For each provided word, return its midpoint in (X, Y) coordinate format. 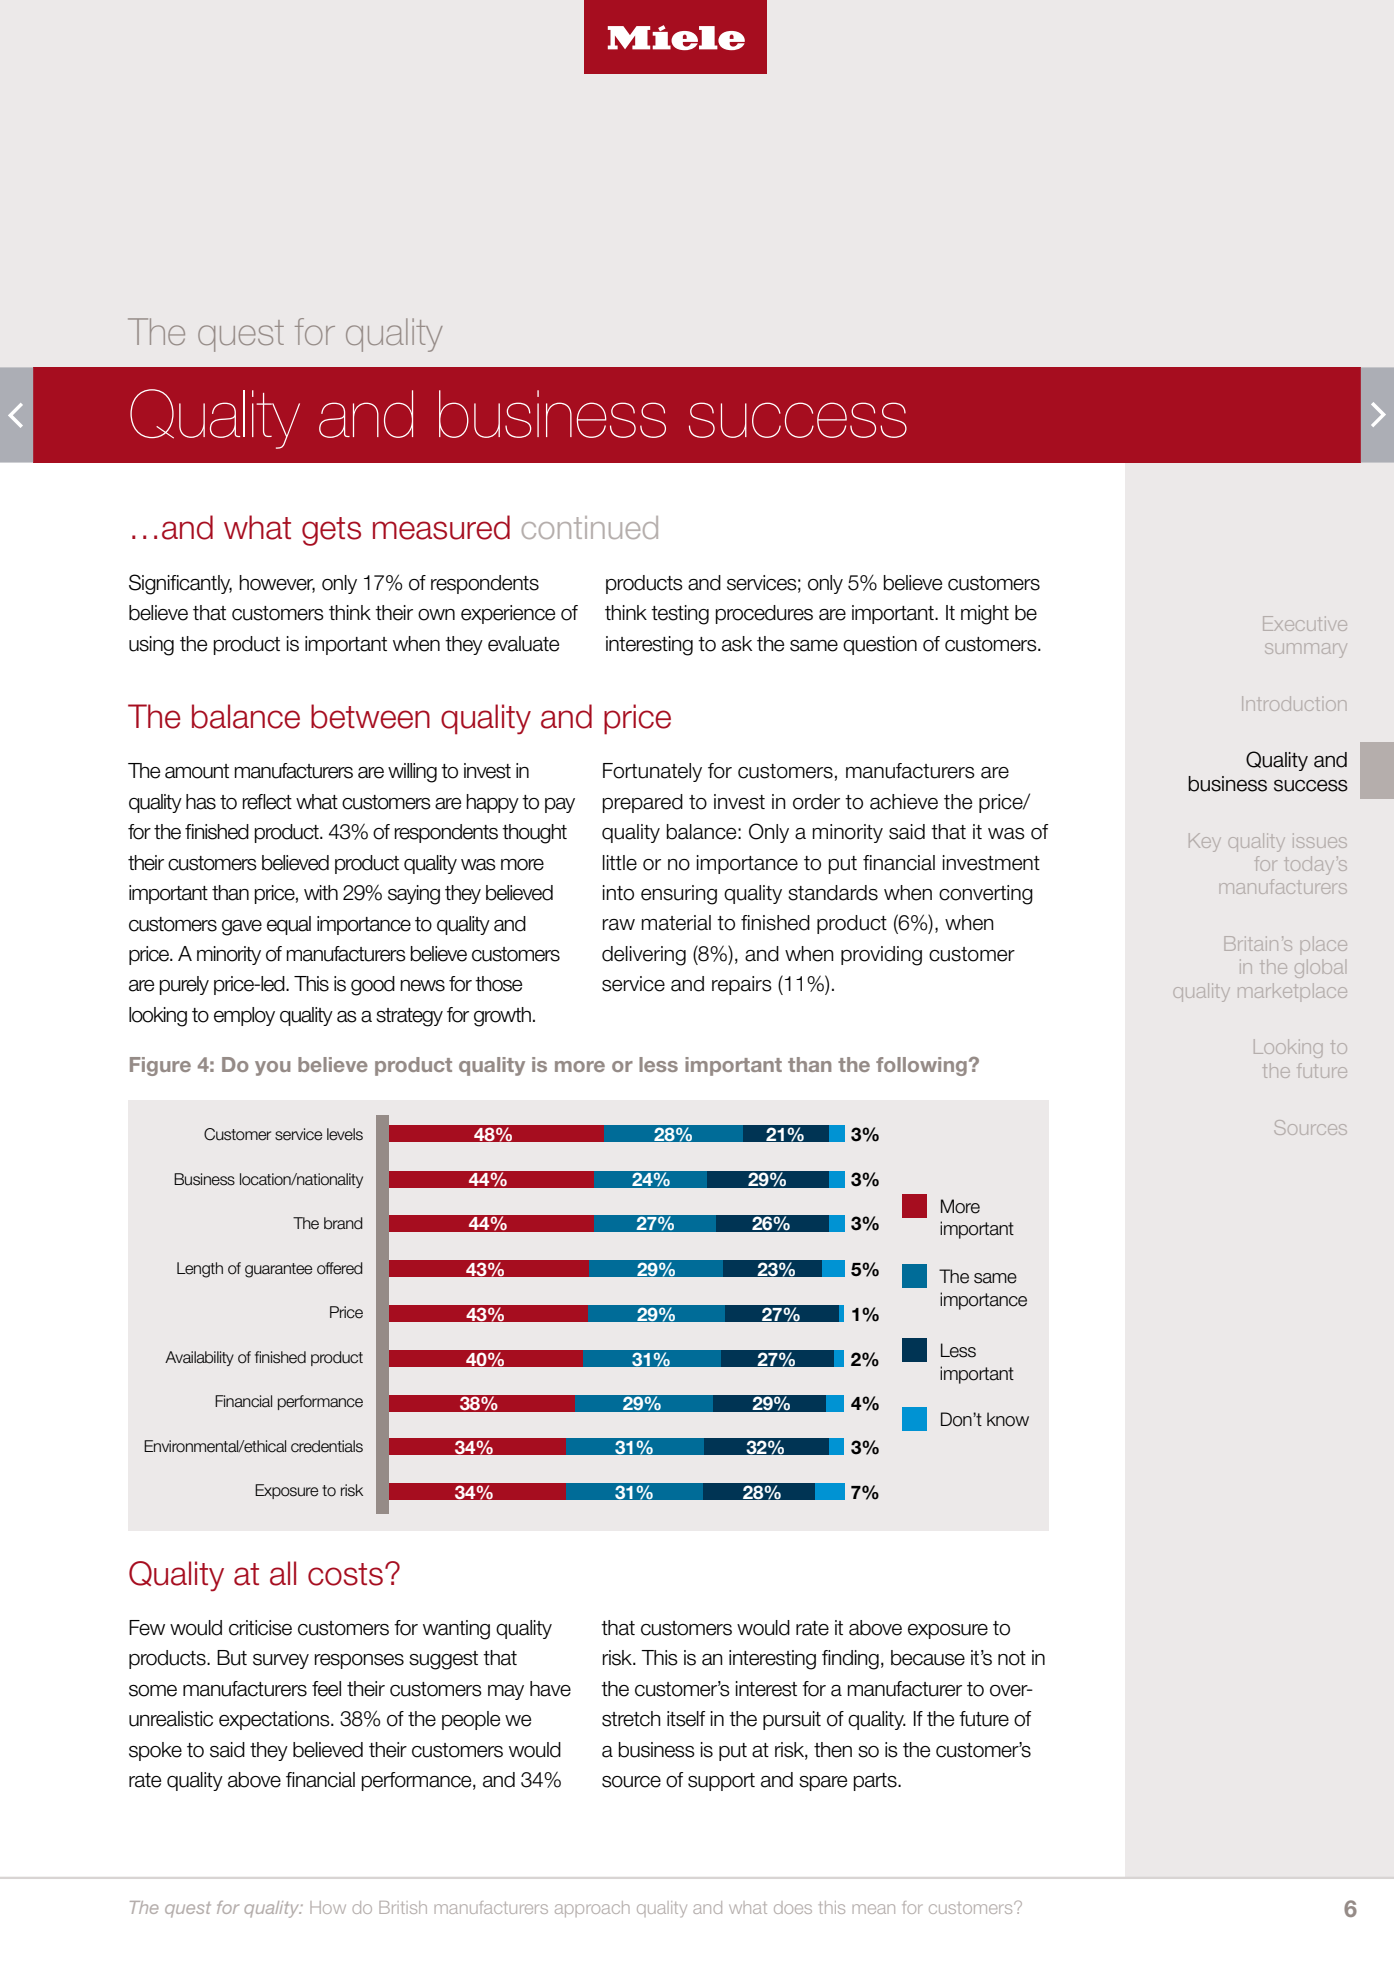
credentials (327, 1446)
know (1008, 1419)
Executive (1305, 623)
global (1319, 968)
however (277, 583)
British (403, 1907)
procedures (764, 614)
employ (244, 1016)
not (1012, 1658)
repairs (742, 985)
